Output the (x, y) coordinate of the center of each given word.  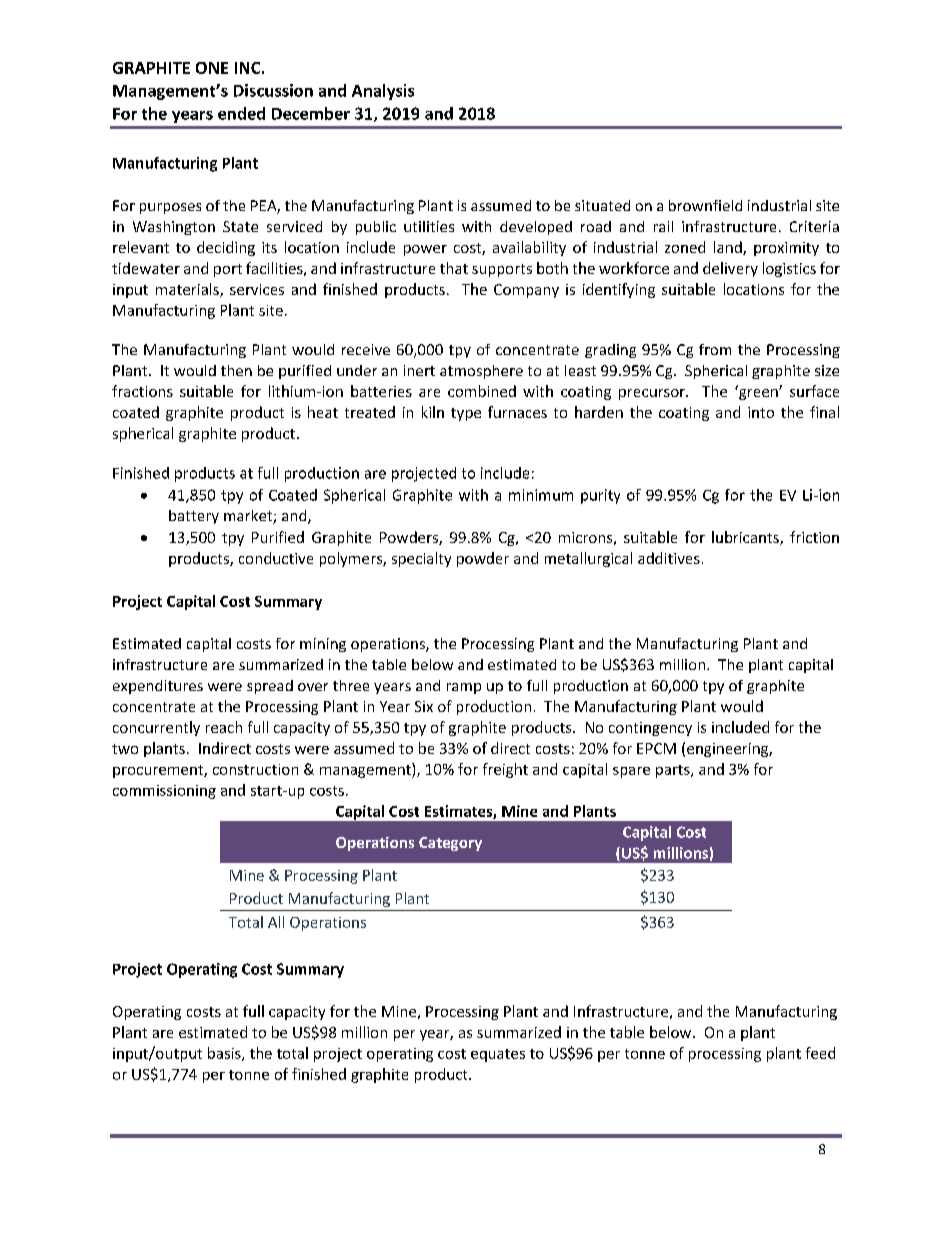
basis (225, 1054)
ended (241, 113)
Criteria (814, 226)
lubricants (746, 538)
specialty (421, 559)
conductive (276, 558)
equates (498, 1055)
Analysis (383, 92)
